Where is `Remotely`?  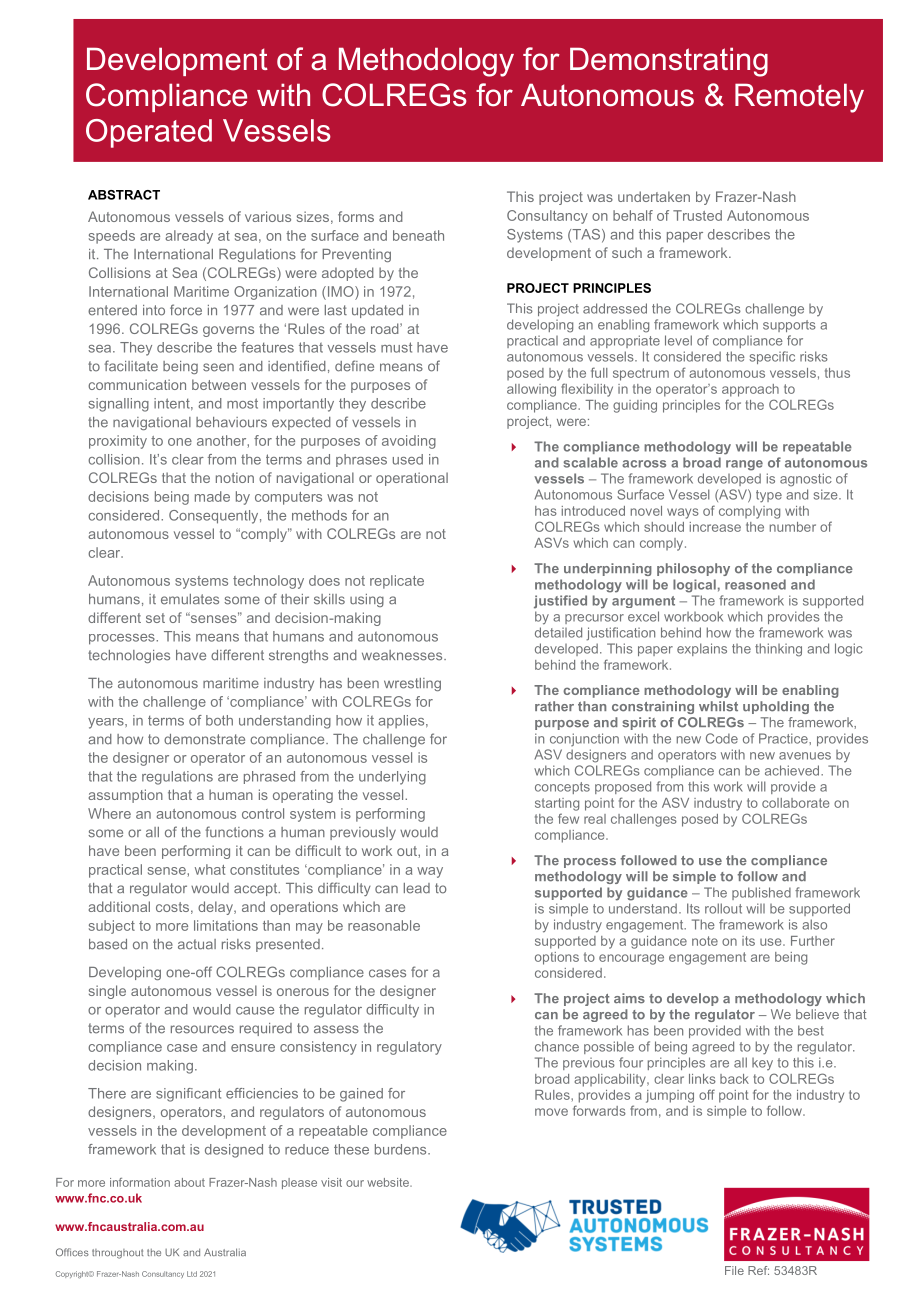 Remotely is located at coordinates (799, 98).
